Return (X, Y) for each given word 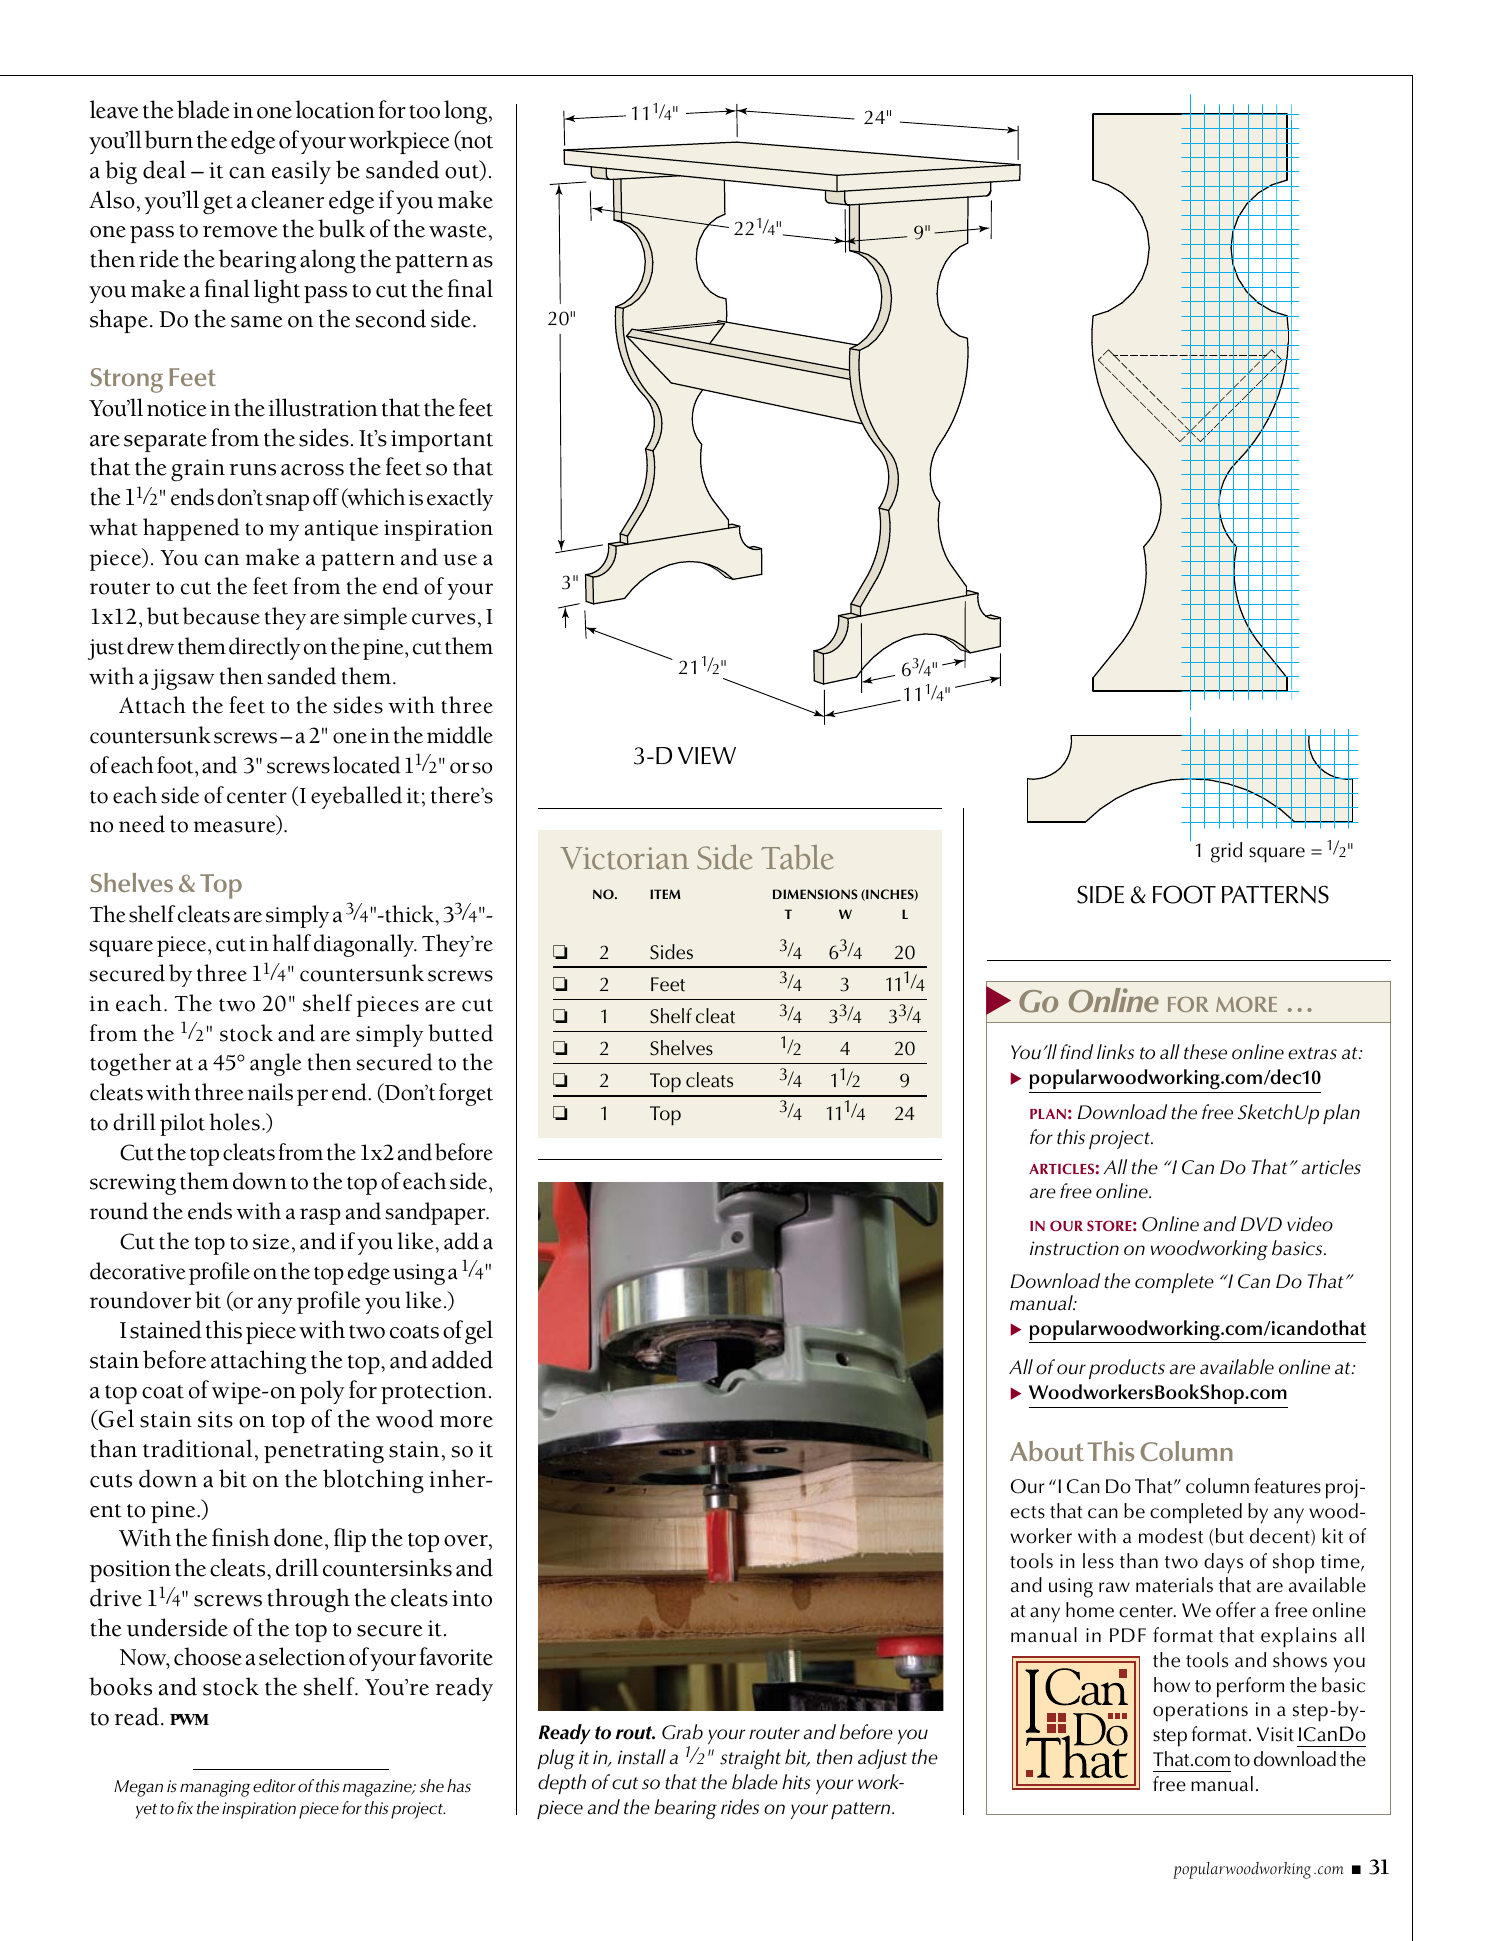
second (390, 318)
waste (458, 231)
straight (750, 1759)
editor (274, 1786)
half (291, 943)
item (665, 894)
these (1205, 1052)
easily (301, 172)
